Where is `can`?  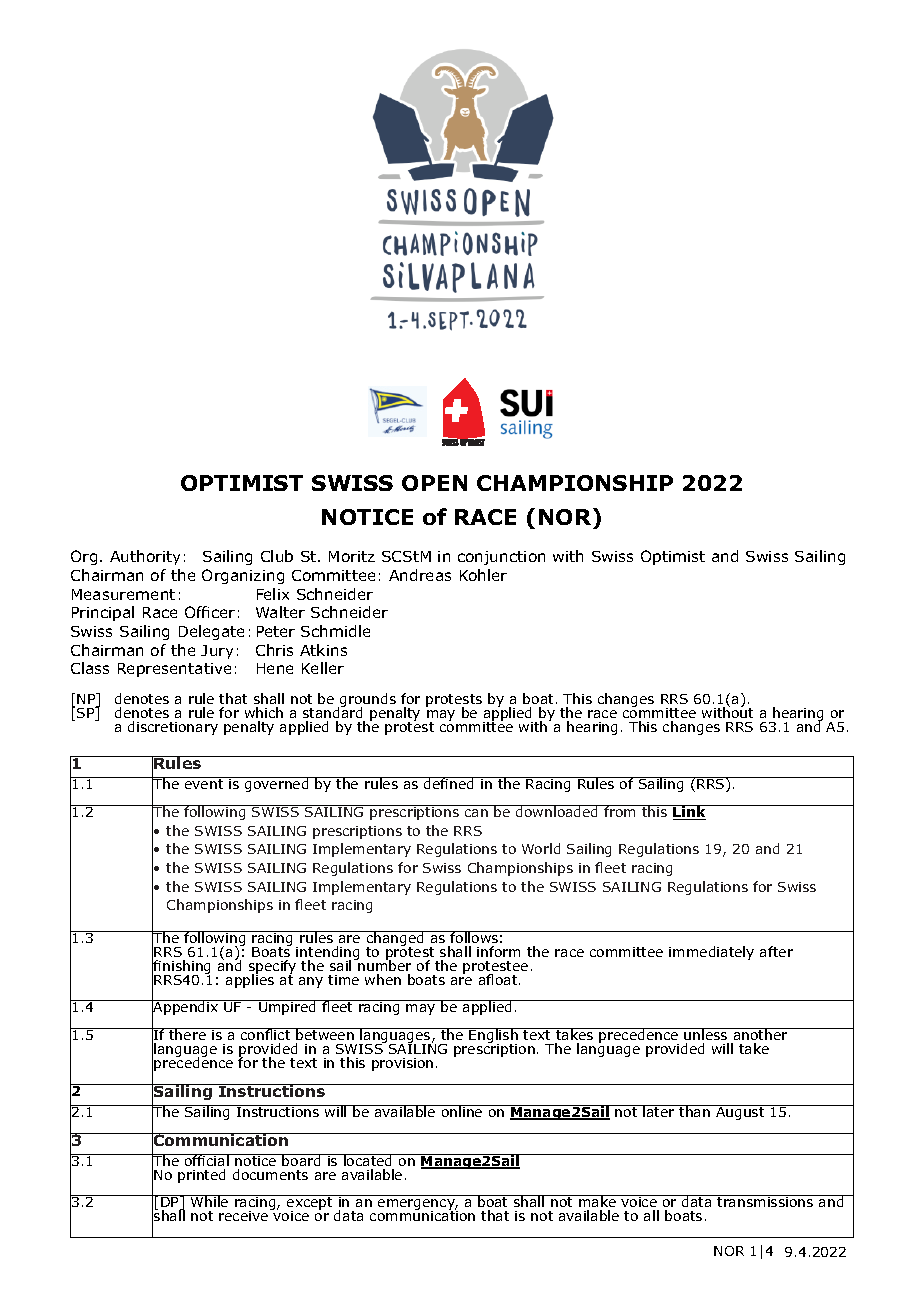
can is located at coordinates (476, 813).
